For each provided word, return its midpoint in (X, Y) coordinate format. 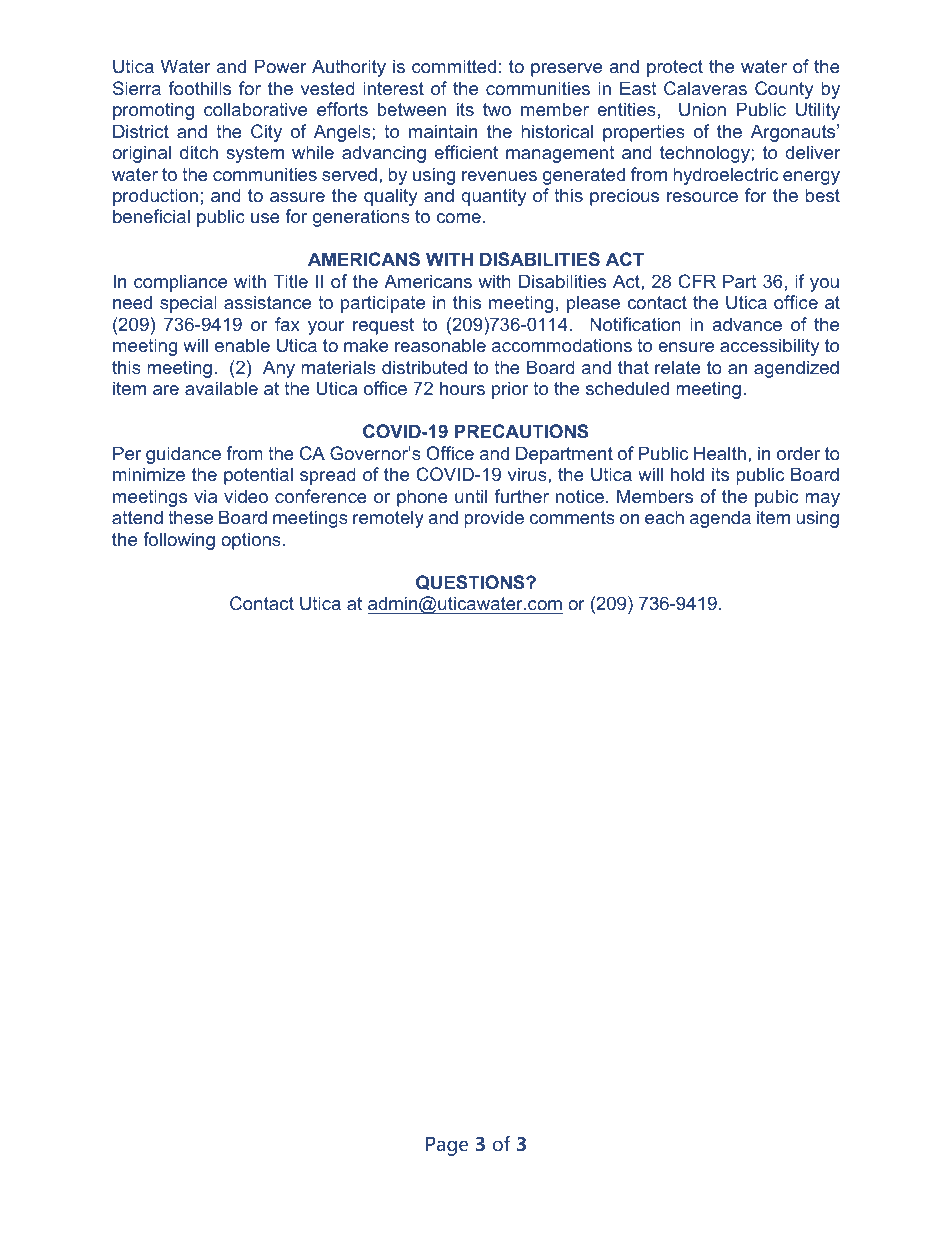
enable (242, 345)
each (664, 517)
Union (702, 109)
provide (494, 519)
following (179, 541)
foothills (200, 88)
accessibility (769, 347)
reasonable (440, 345)
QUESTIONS (471, 582)
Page (447, 1146)
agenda (720, 519)
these (190, 517)
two (497, 109)
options (251, 541)
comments (572, 517)
